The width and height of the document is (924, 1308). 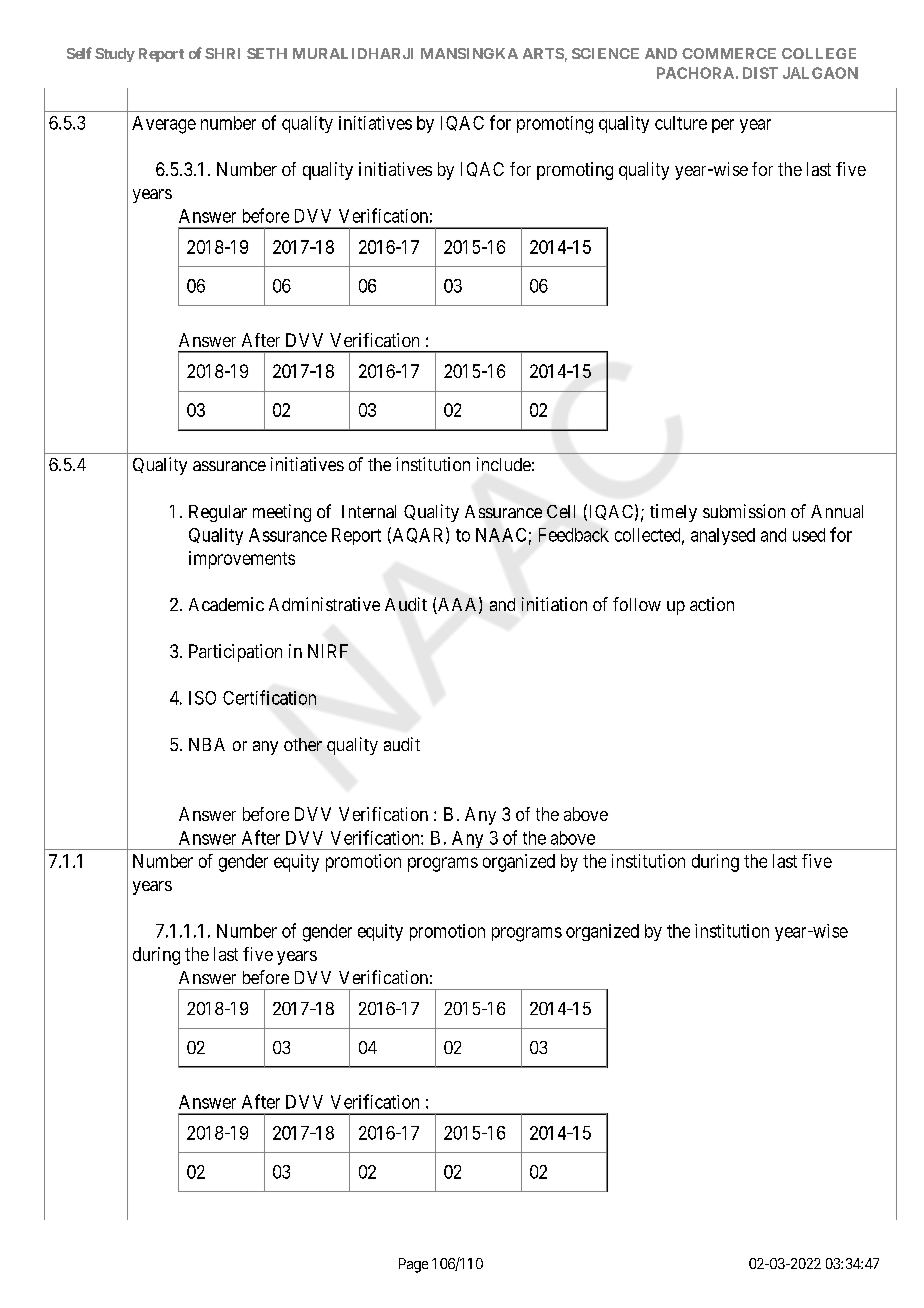 What do you see at coordinates (712, 604) in the document?
I see `action` at bounding box center [712, 604].
